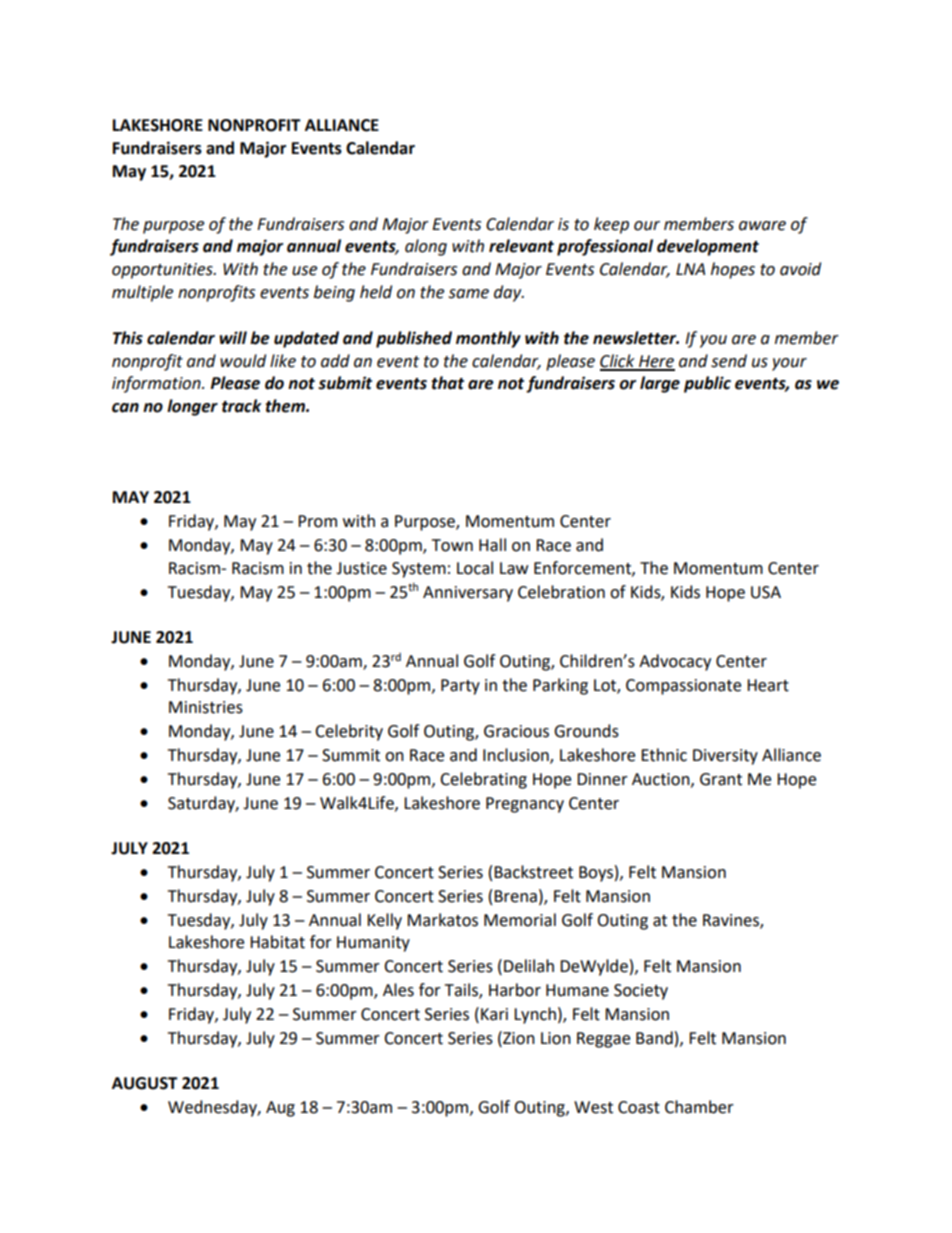 Image resolution: width=952 pixels, height=1233 pixels. Describe the element at coordinates (515, 896) in the document. I see `Brena` at that location.
